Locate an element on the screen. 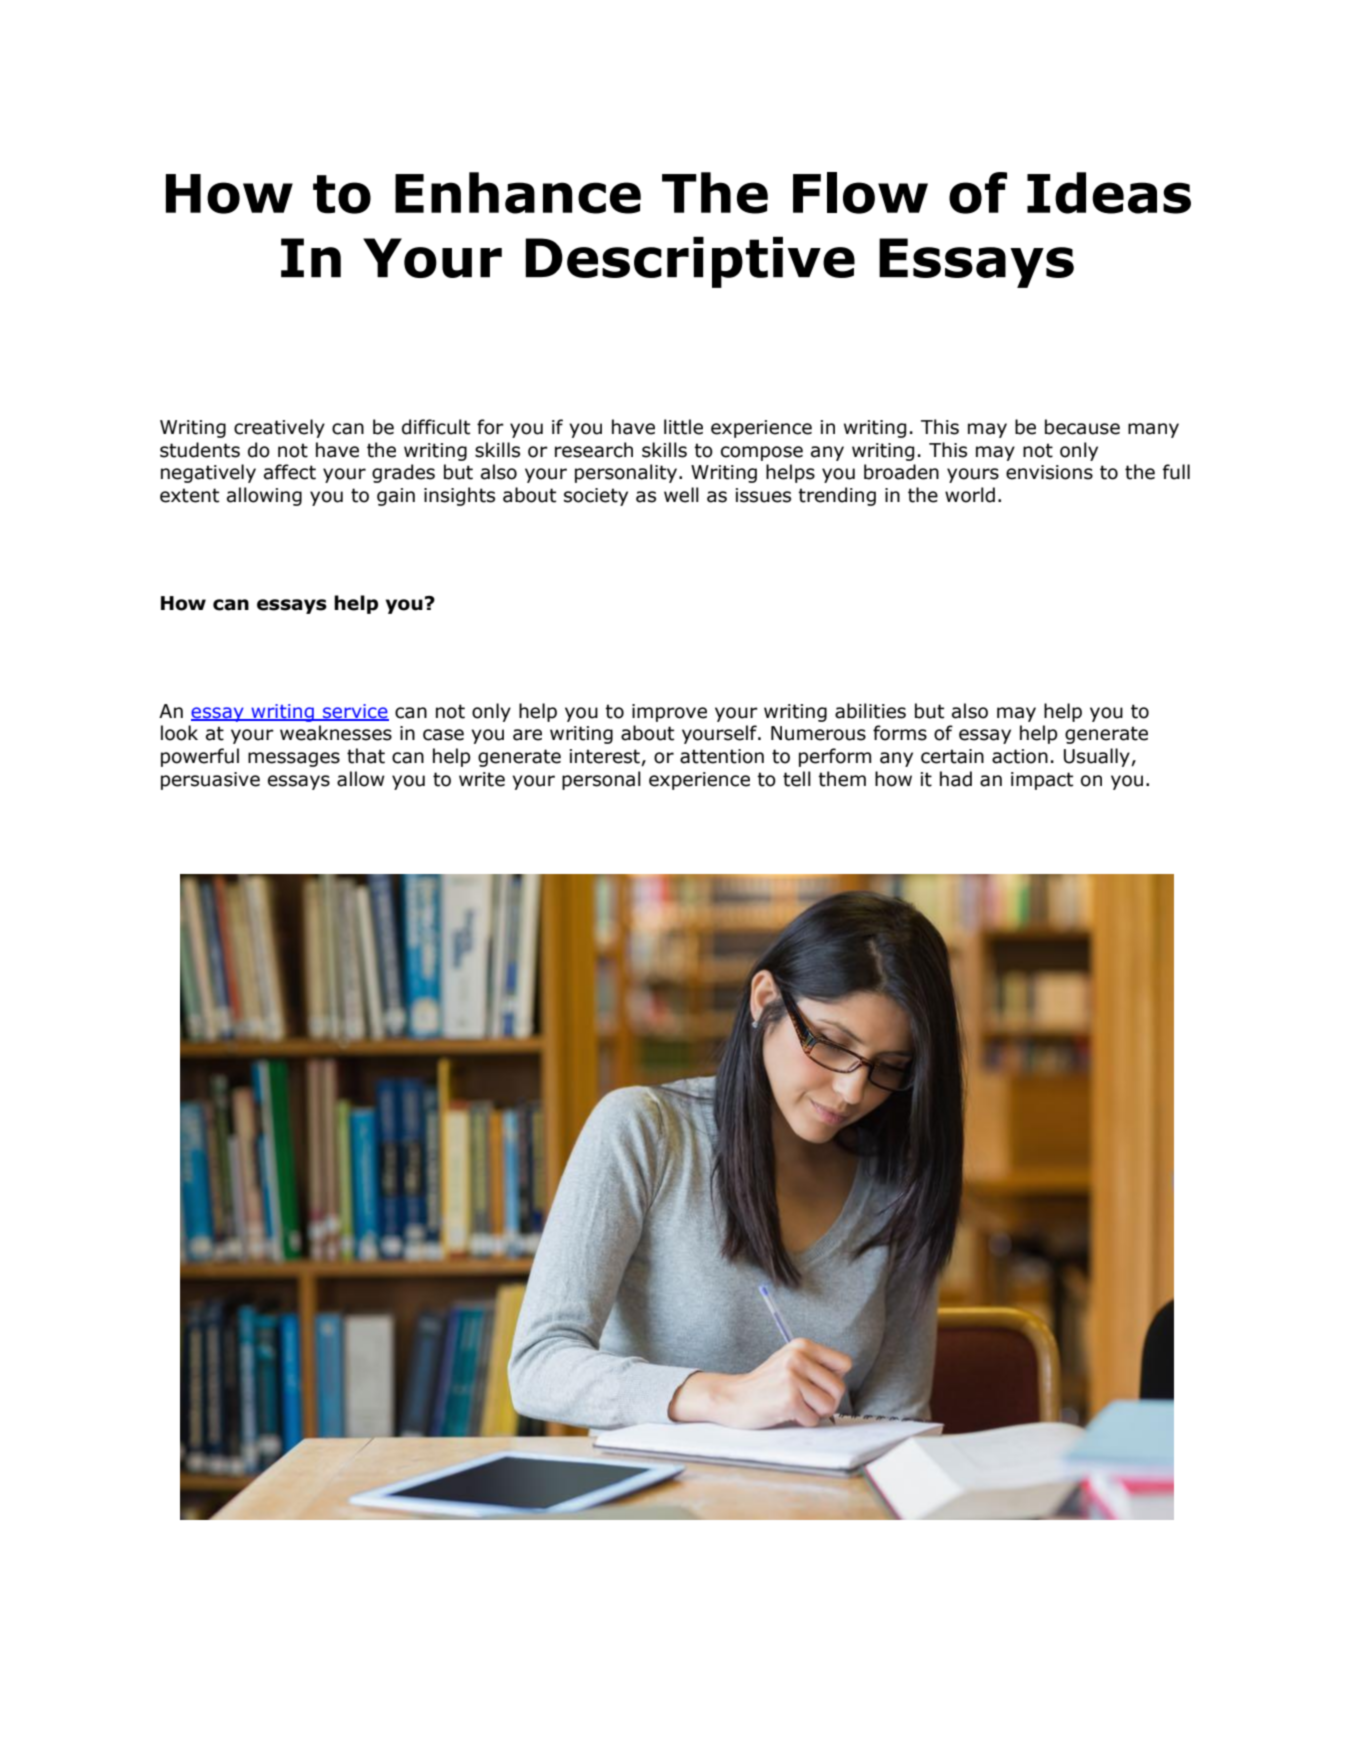 The width and height of the screenshot is (1354, 1752). Descriptive is located at coordinates (690, 262).
